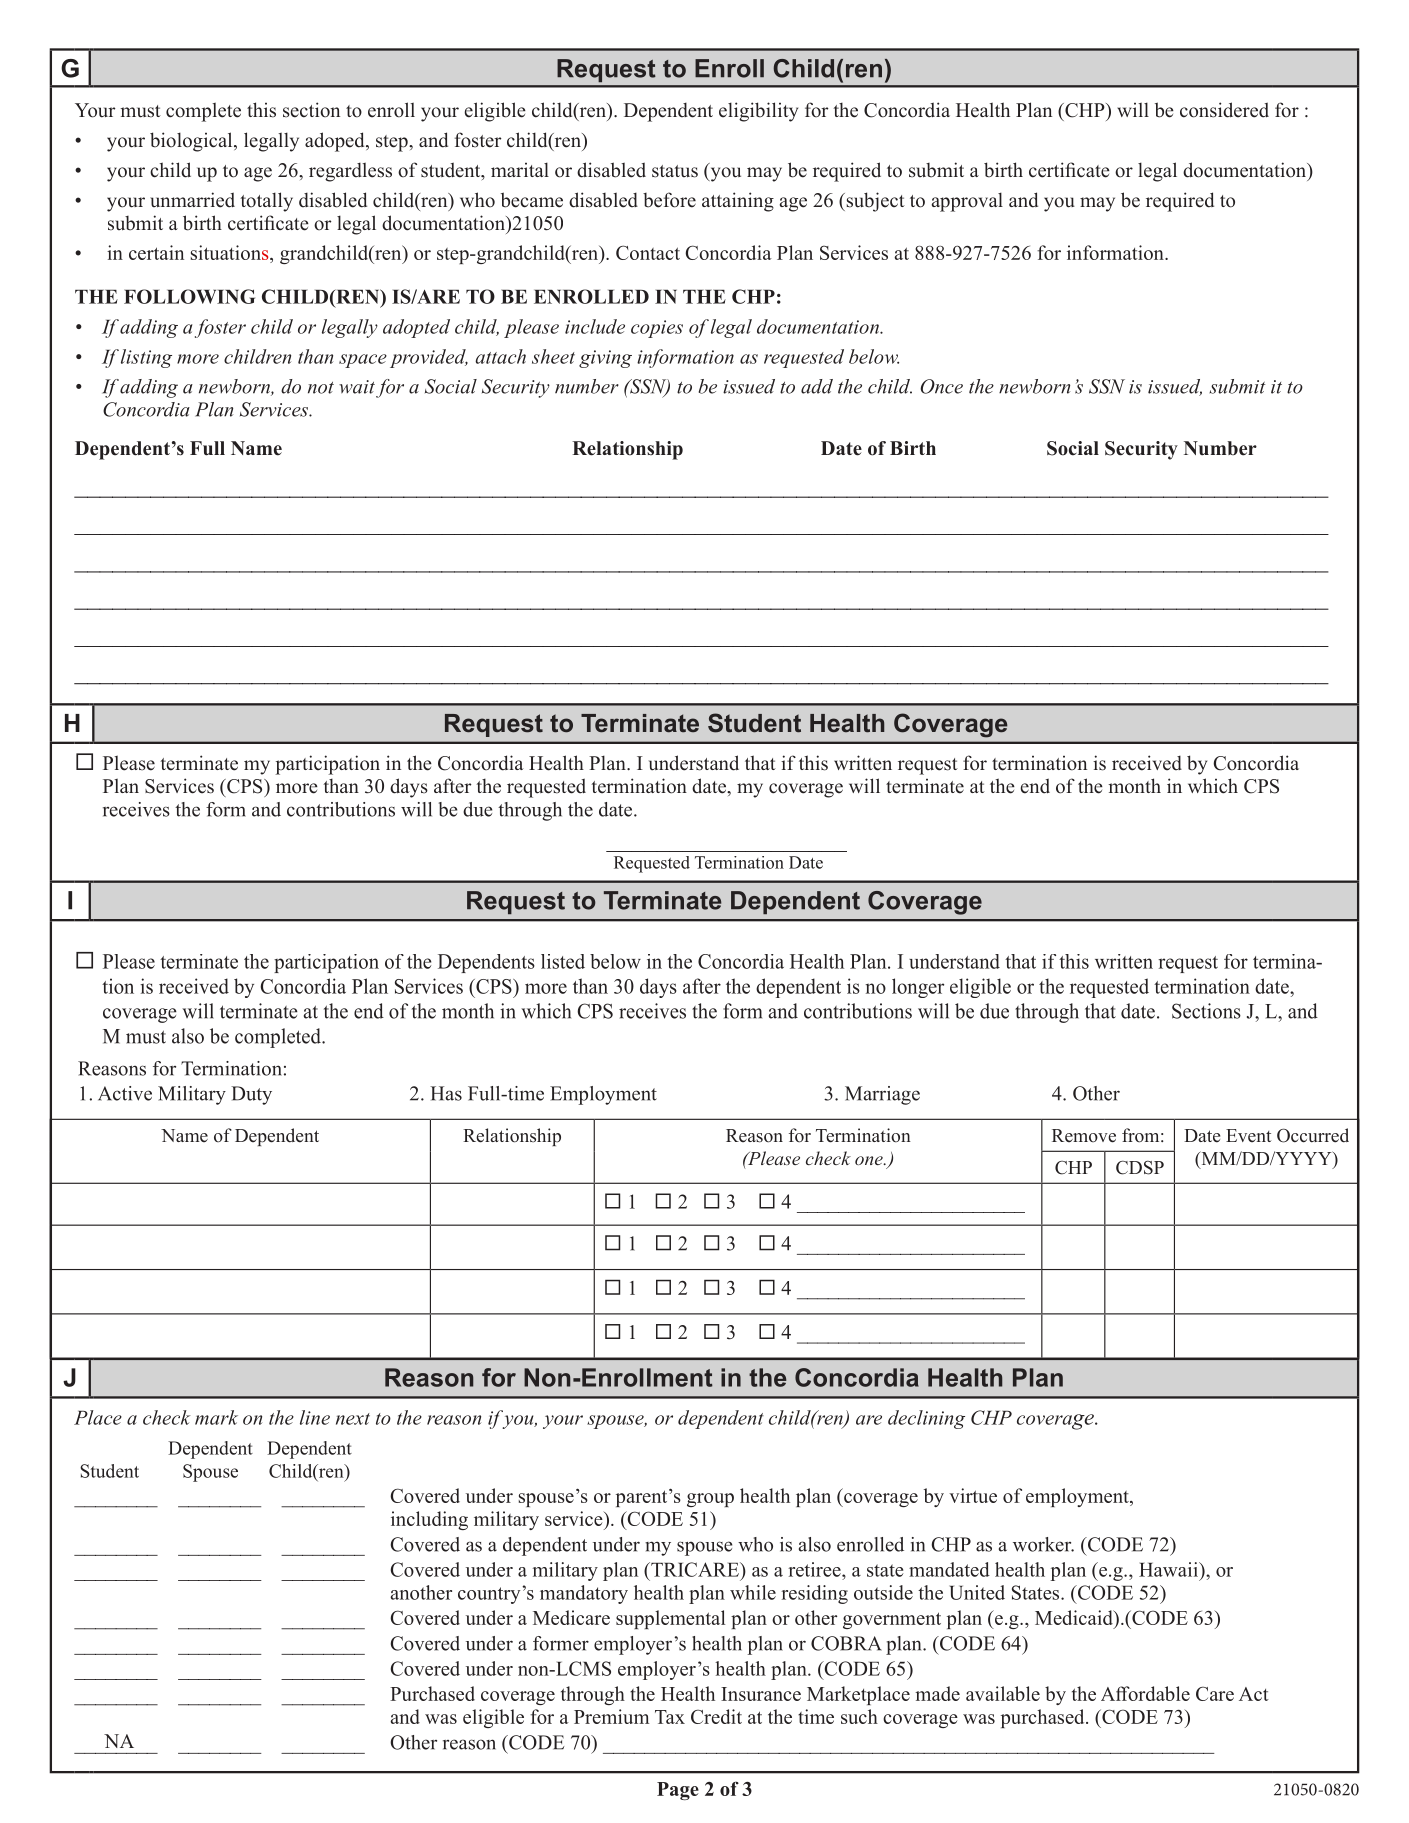 Image resolution: width=1409 pixels, height=1823 pixels. Describe the element at coordinates (315, 1417) in the screenshot. I see `line` at that location.
